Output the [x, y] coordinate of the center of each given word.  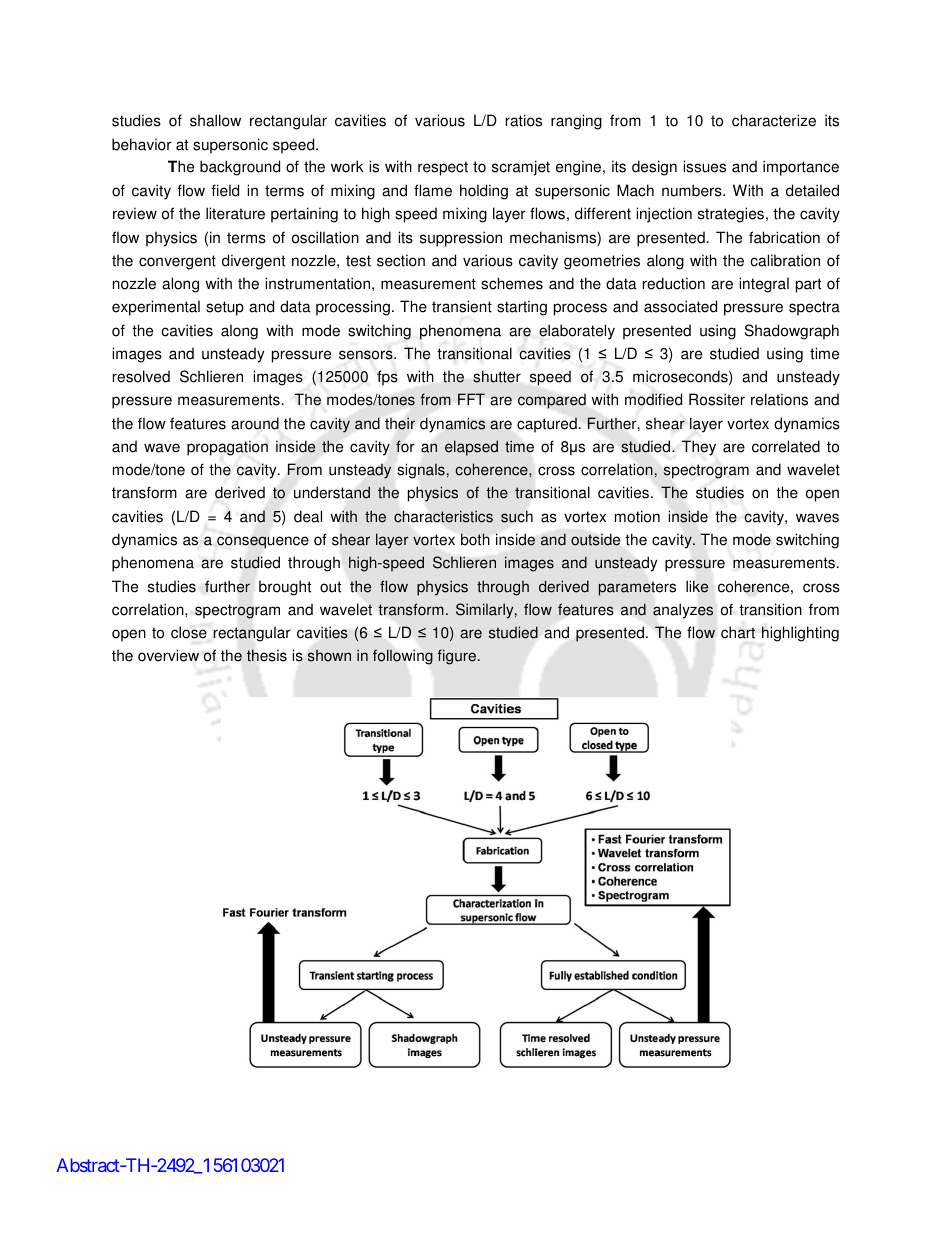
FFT [471, 399]
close [189, 632]
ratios [524, 120]
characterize [774, 120]
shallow [215, 120]
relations [779, 399]
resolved [141, 376]
